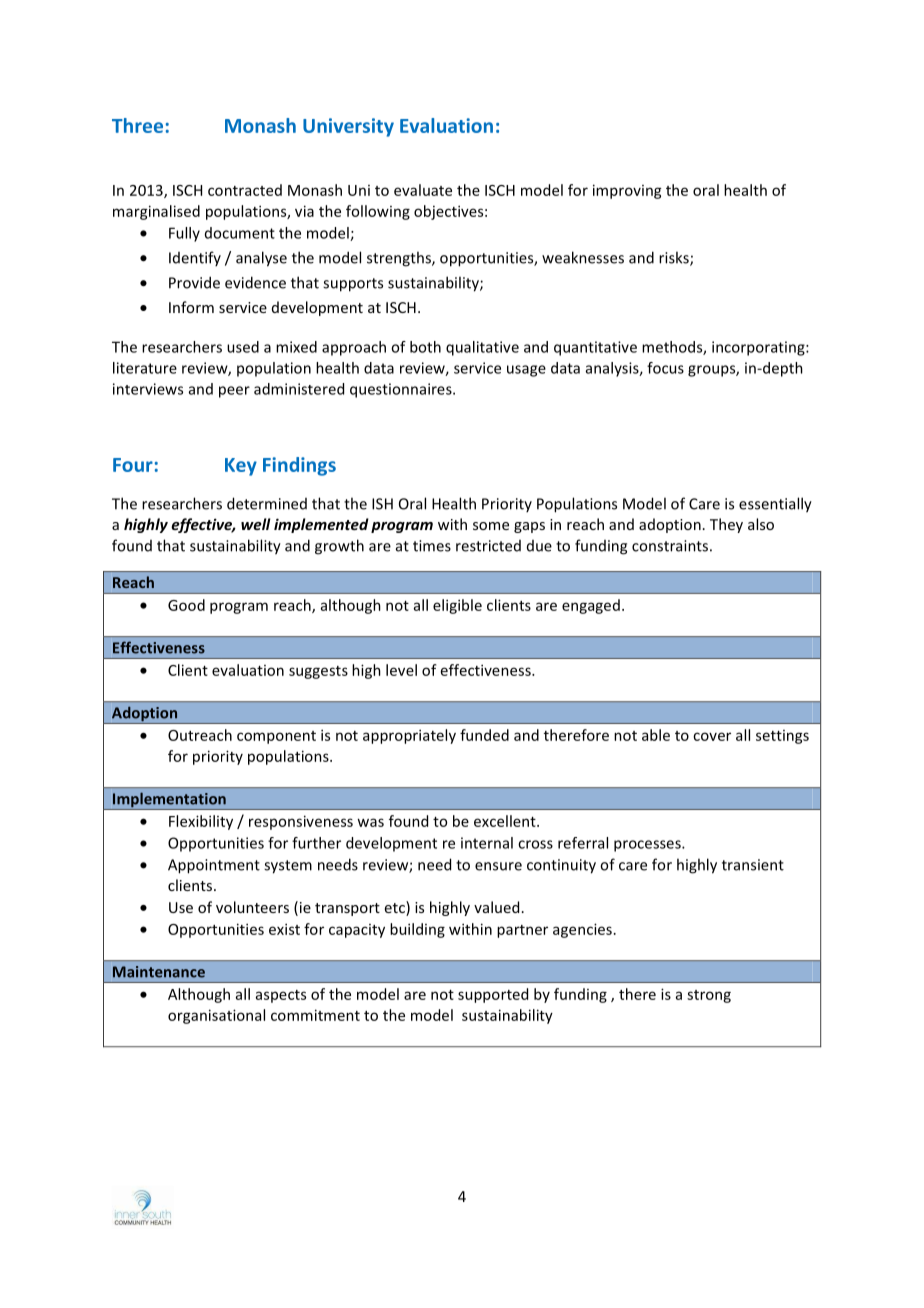 The height and width of the page is (1308, 924). What do you see at coordinates (627, 191) in the page?
I see `improving` at bounding box center [627, 191].
